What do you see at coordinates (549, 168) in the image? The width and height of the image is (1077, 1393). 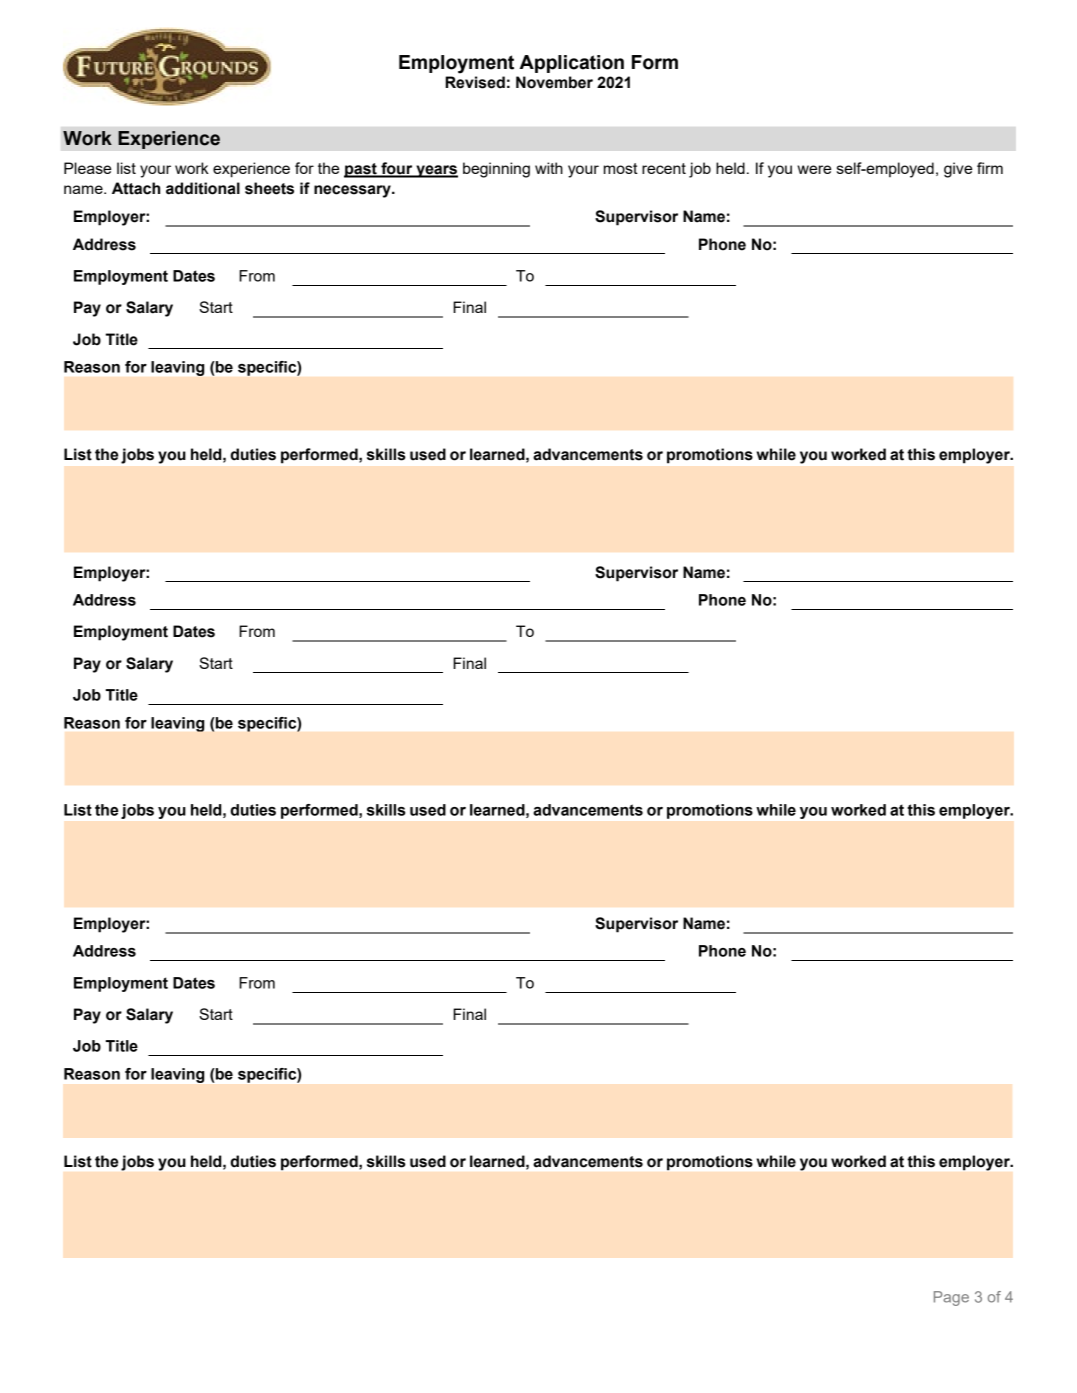 I see `with` at bounding box center [549, 168].
